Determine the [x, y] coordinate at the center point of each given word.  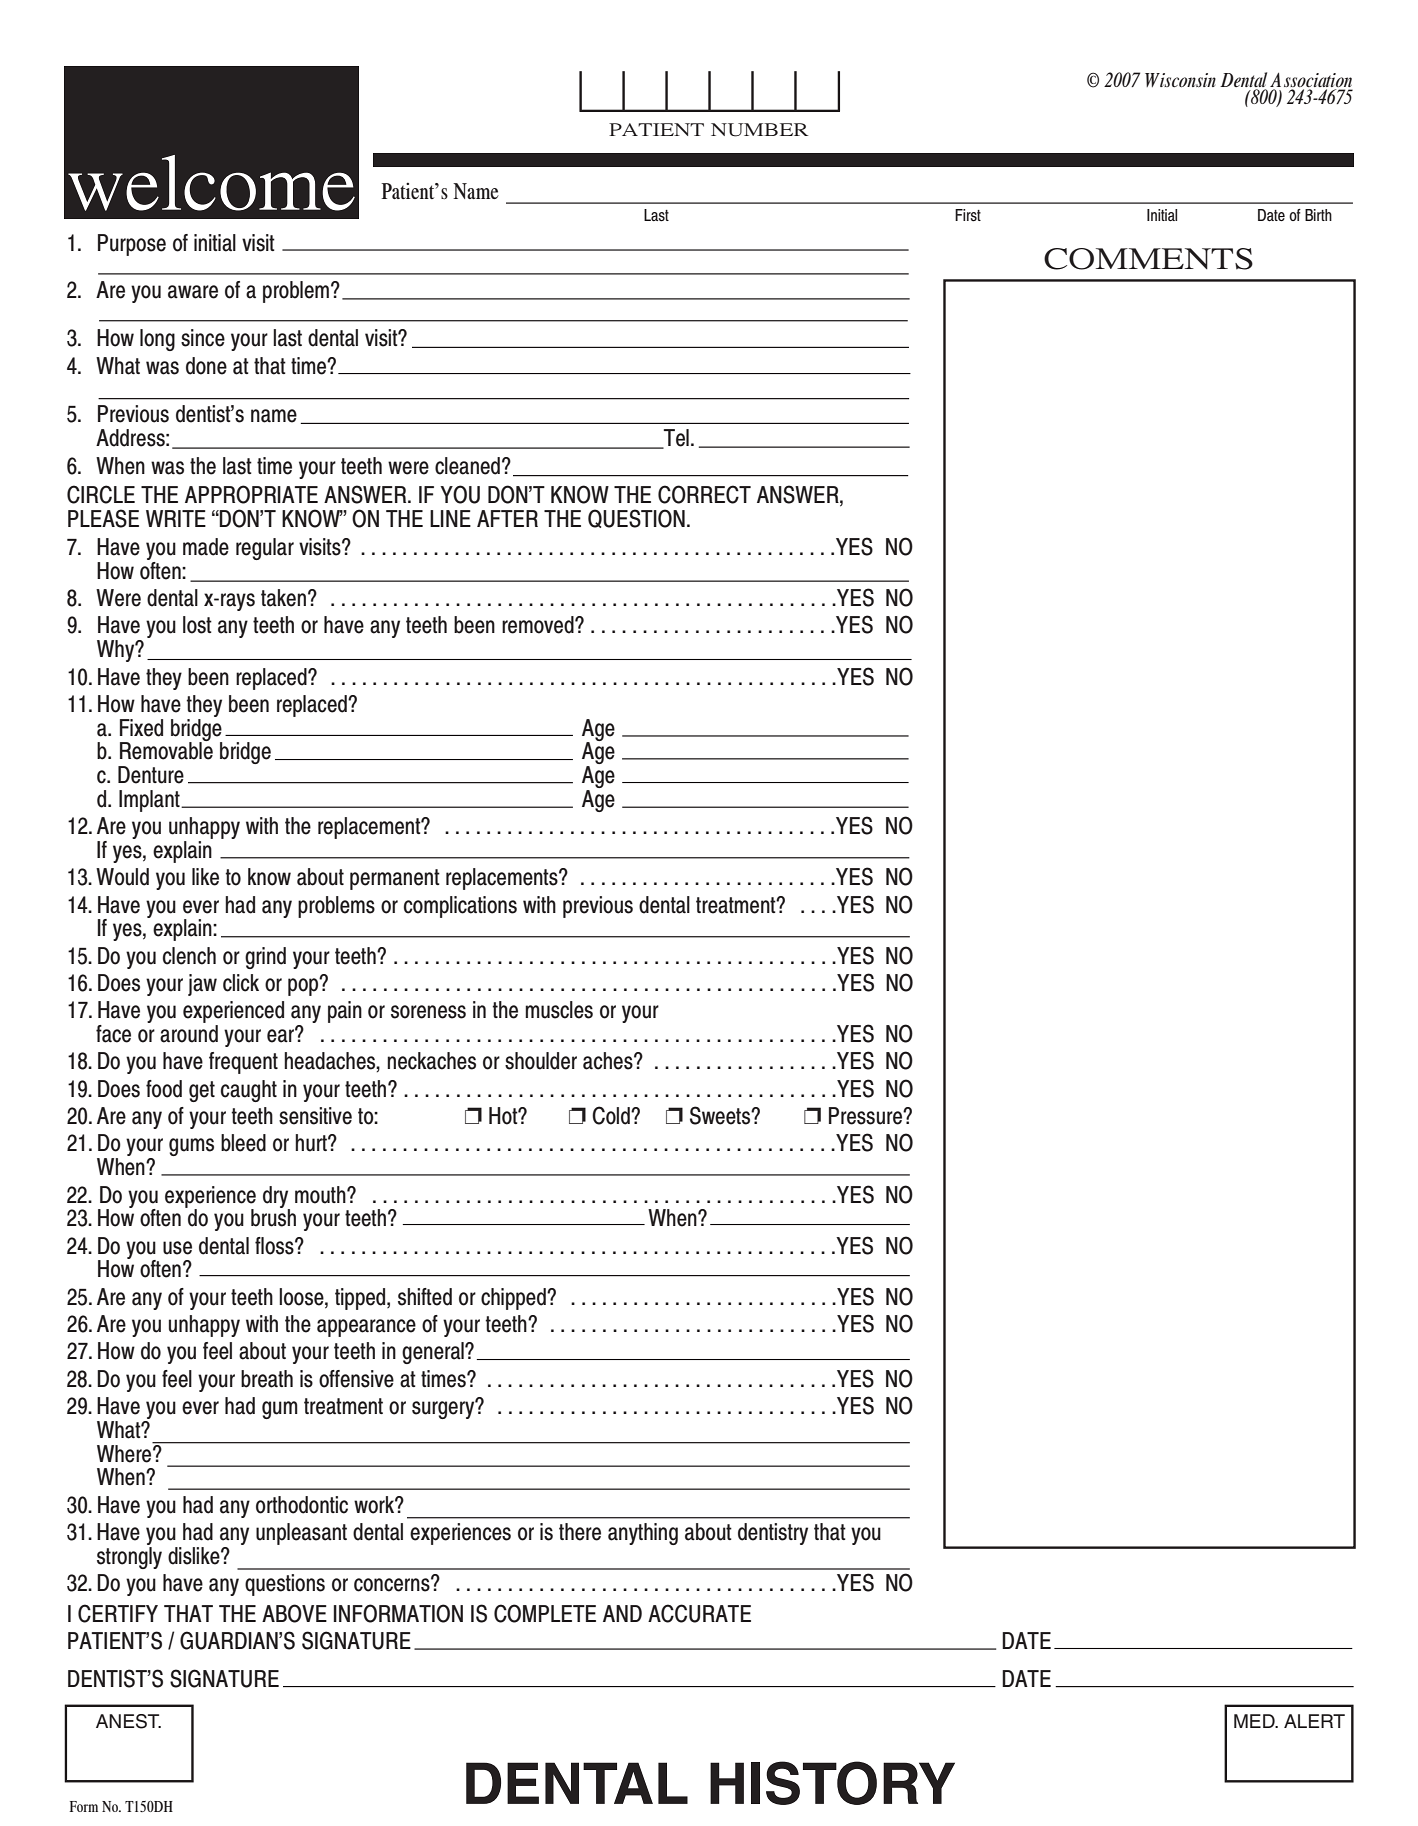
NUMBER [759, 130]
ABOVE [294, 1613]
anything [643, 1534]
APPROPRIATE [251, 494]
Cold [612, 1115]
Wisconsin [1180, 80]
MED [1255, 1721]
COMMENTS [1148, 259]
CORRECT [704, 494]
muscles [559, 1010]
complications [460, 907]
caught [249, 1091]
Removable [166, 750]
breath [267, 1379]
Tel [675, 439]
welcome [211, 183]
